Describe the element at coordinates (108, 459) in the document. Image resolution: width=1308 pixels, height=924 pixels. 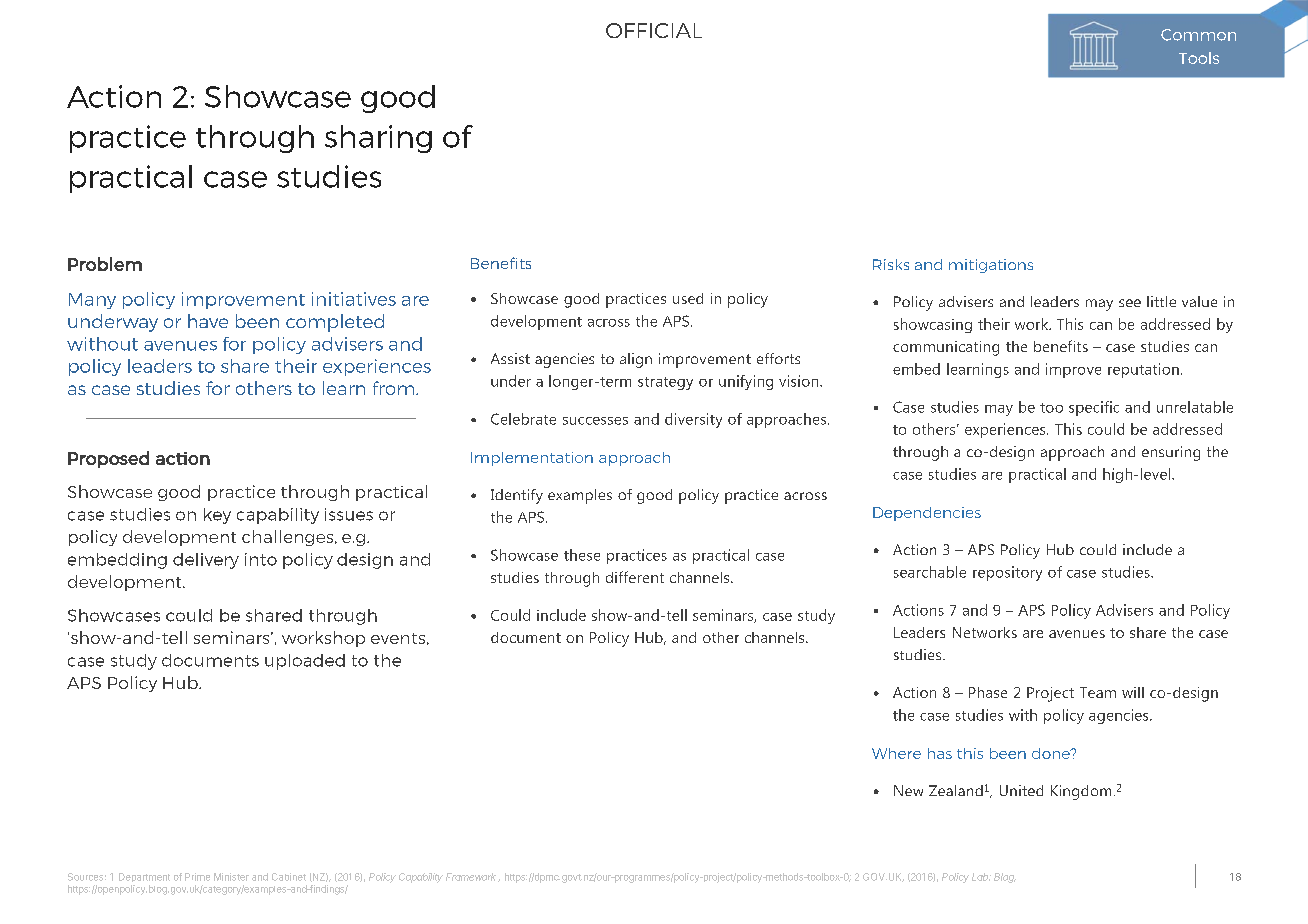
I see `Proposed` at that location.
